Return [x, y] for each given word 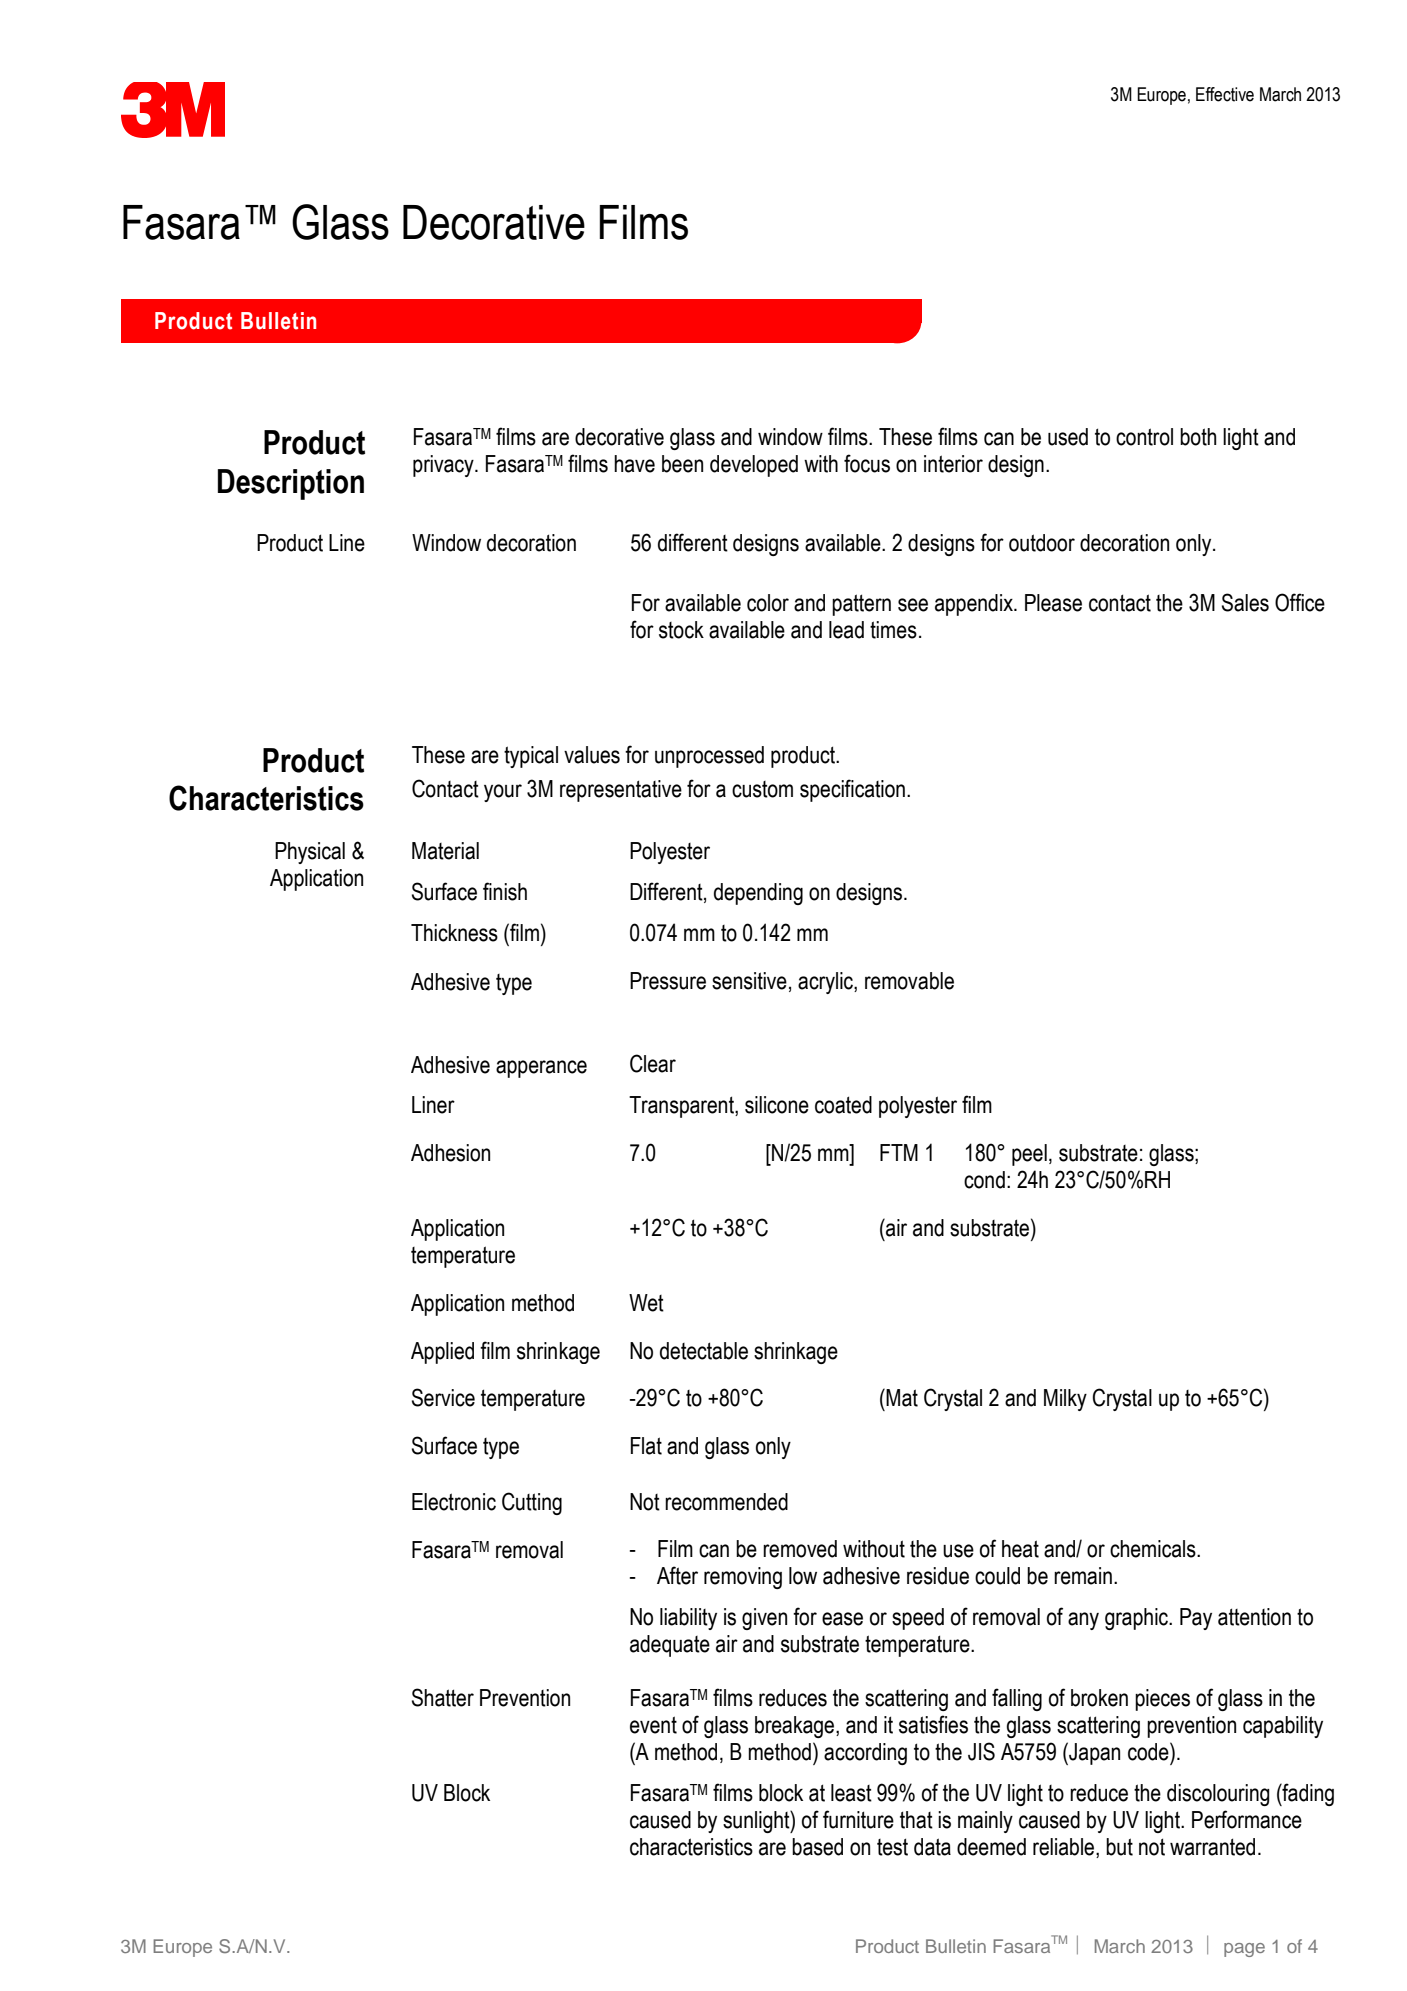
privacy [444, 466]
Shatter [443, 1697]
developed [754, 466]
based [817, 1847]
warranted [1212, 1847]
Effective [1225, 94]
